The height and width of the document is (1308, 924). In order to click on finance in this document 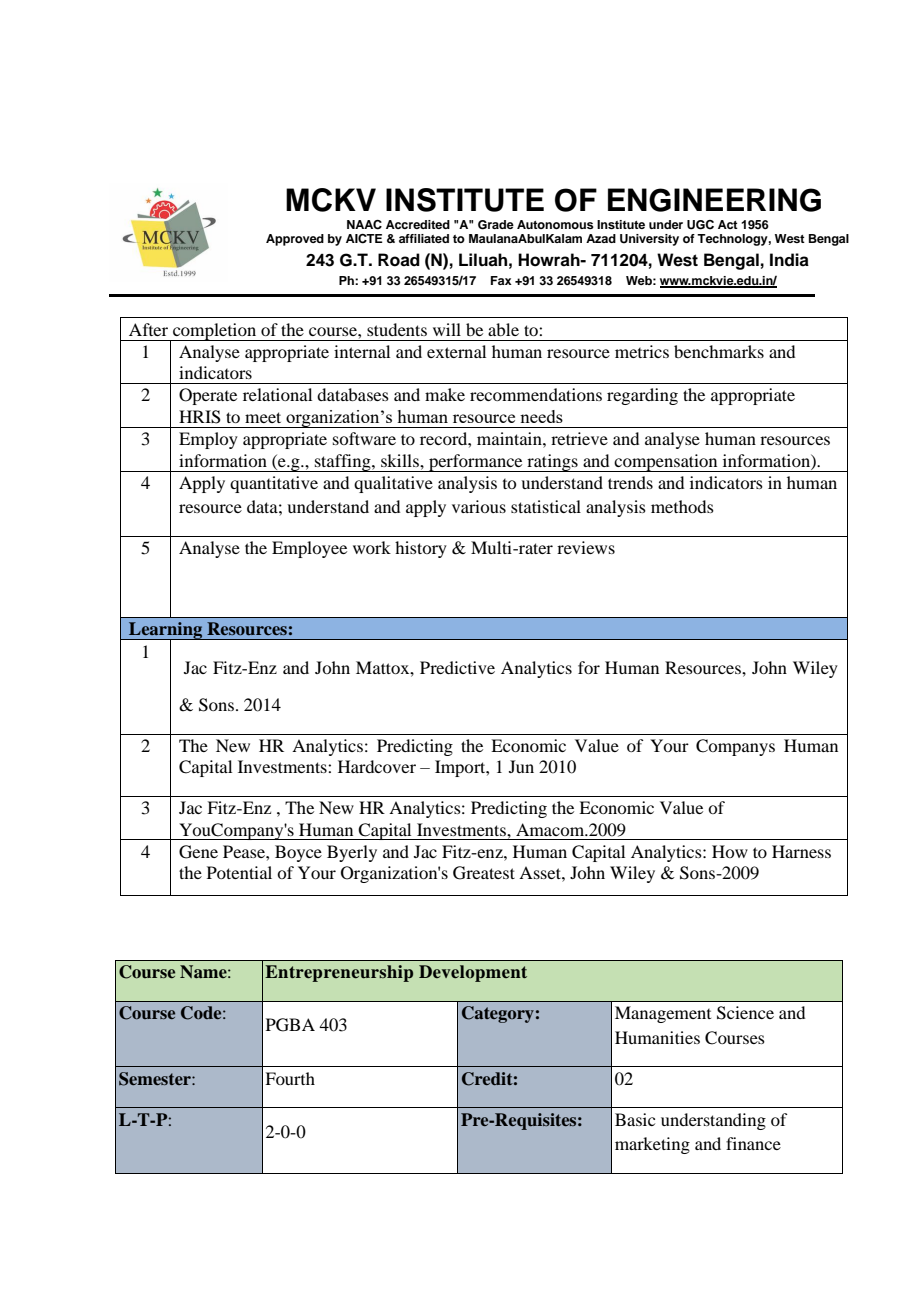, I will do `click(753, 1143)`.
